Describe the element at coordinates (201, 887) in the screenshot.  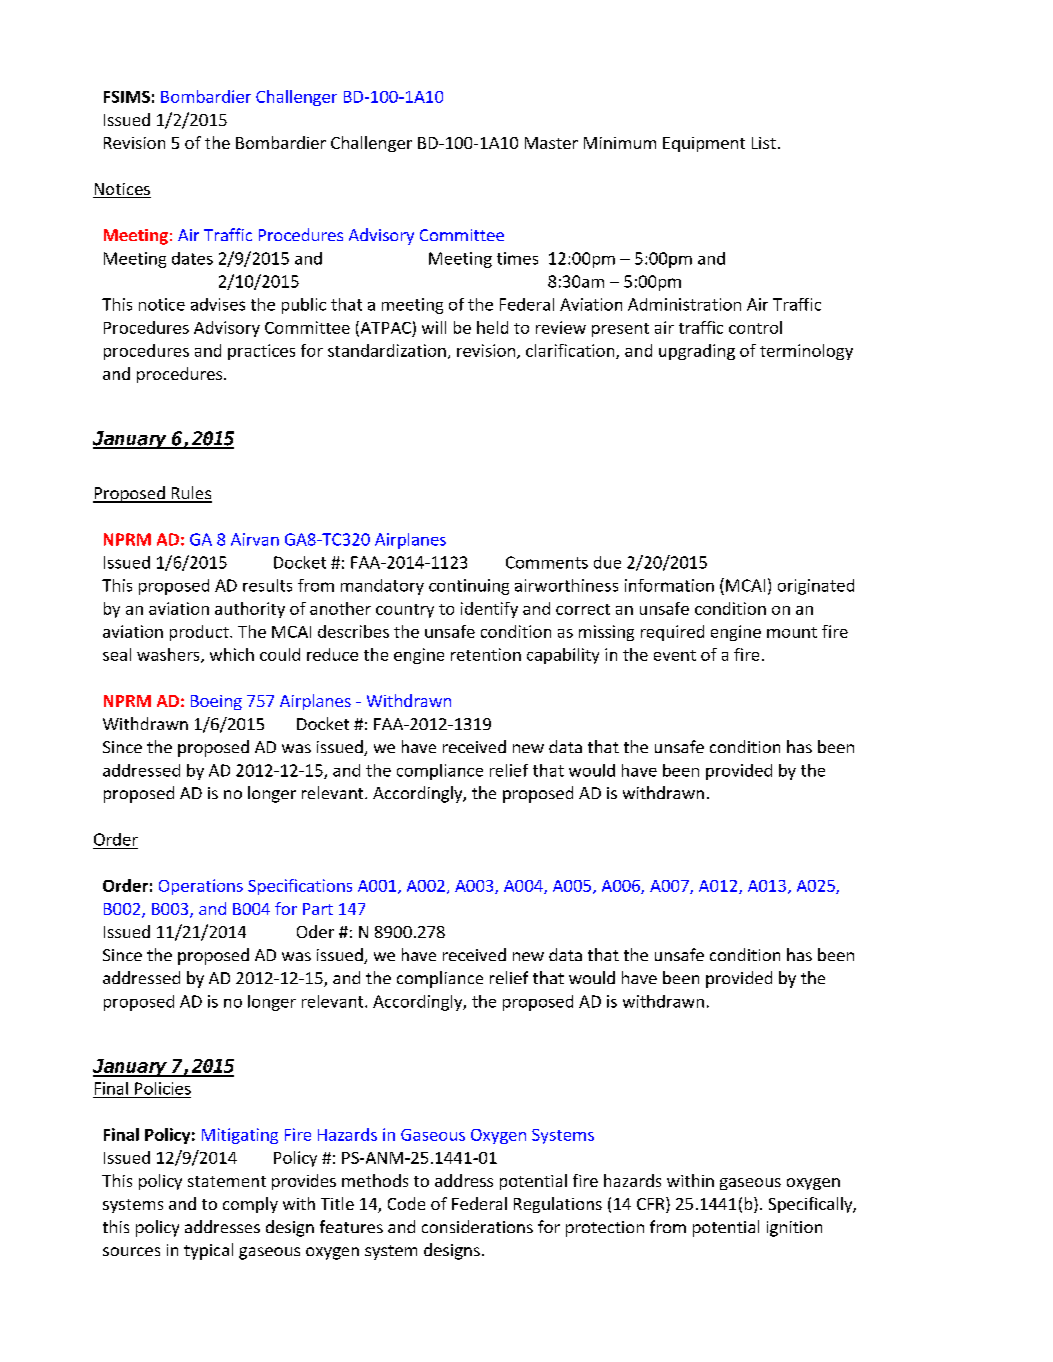
I see `Operations` at that location.
